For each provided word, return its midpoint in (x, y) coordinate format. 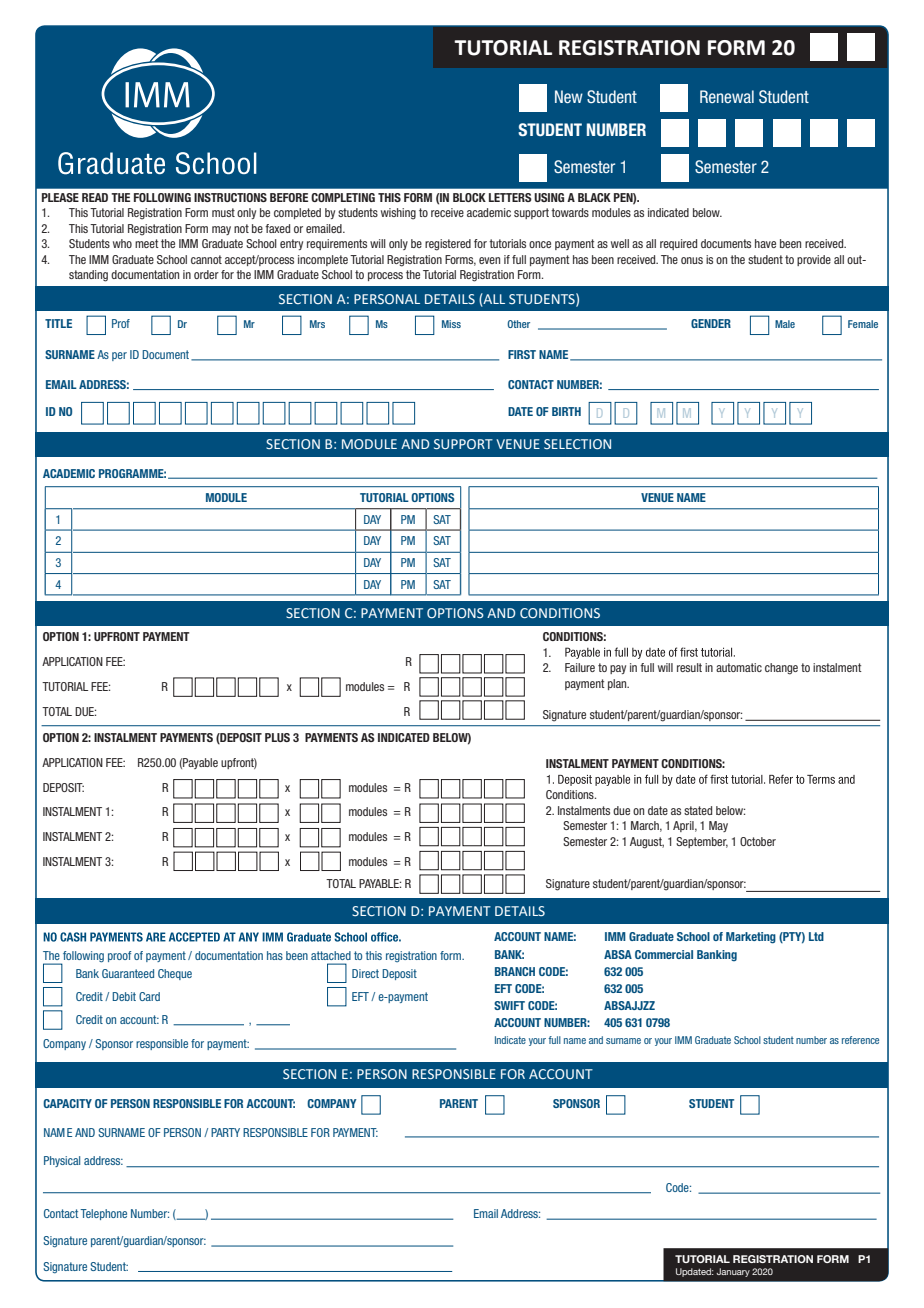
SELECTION (577, 444)
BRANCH (515, 971)
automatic (739, 667)
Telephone (103, 1214)
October (758, 841)
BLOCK (469, 197)
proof (119, 956)
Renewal (727, 96)
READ (95, 197)
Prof (121, 323)
